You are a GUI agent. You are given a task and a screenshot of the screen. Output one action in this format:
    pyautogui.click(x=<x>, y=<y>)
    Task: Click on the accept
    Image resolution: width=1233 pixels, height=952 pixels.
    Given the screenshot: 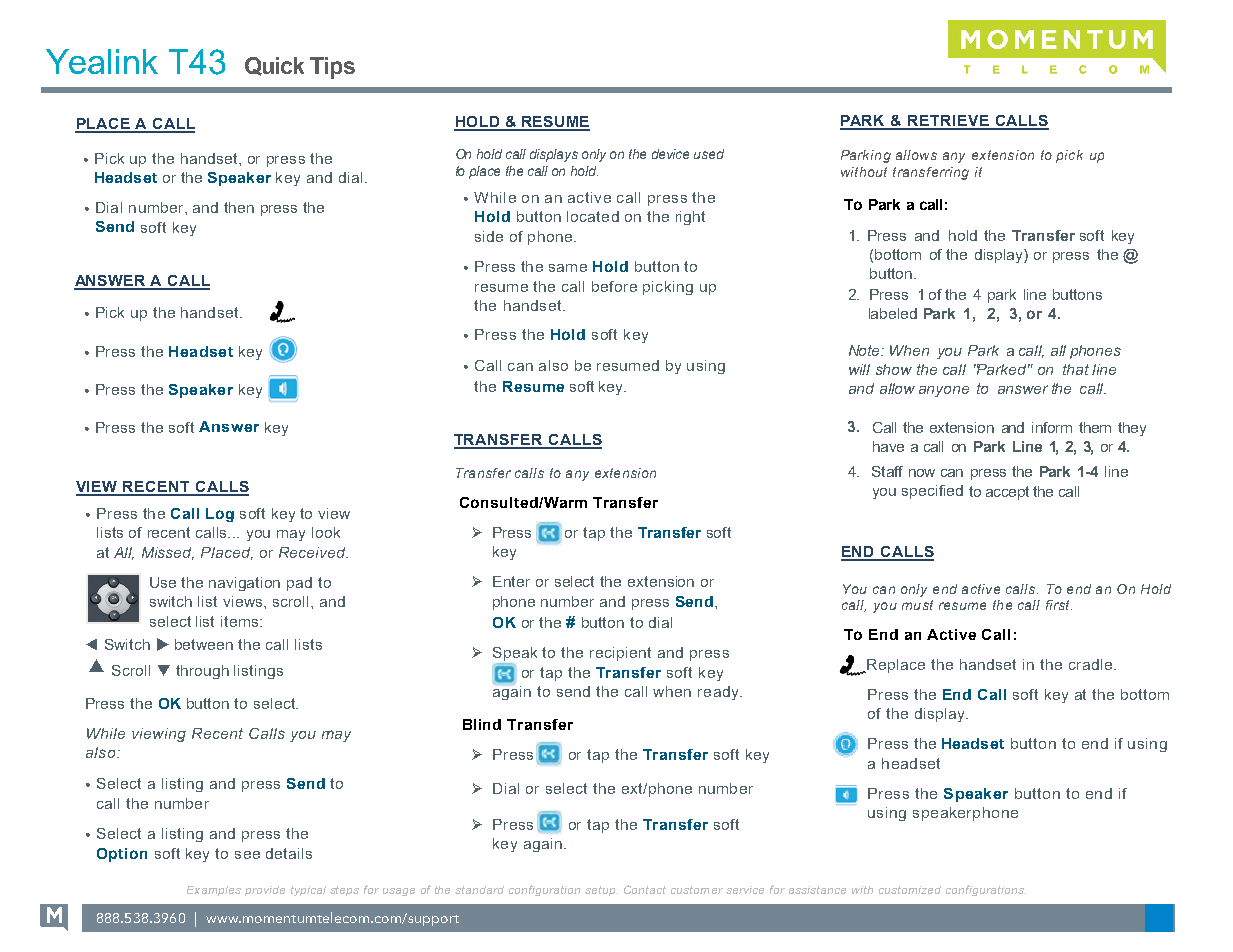 What is the action you would take?
    pyautogui.click(x=1007, y=493)
